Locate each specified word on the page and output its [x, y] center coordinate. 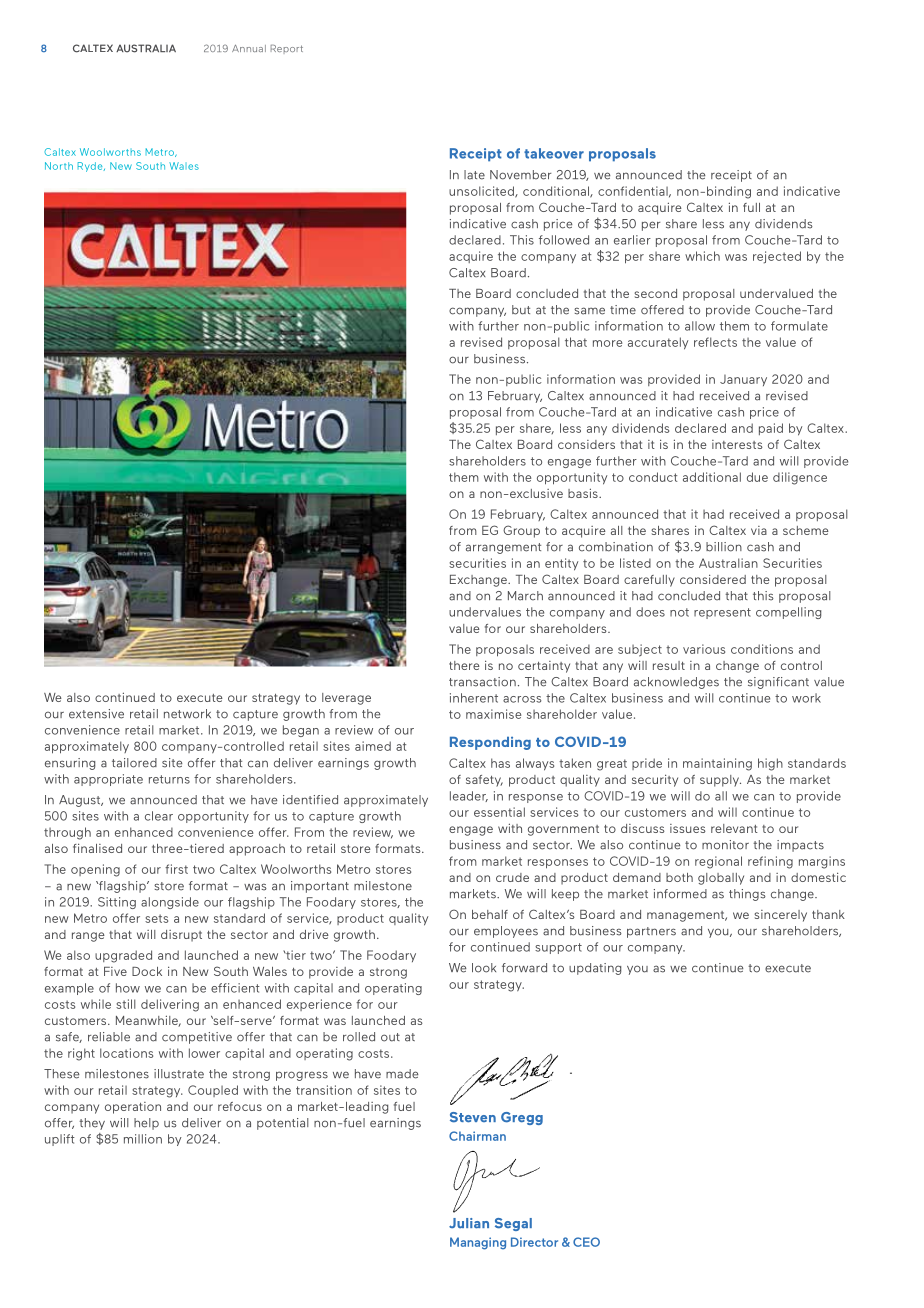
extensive [96, 714]
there [464, 665]
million [143, 1139]
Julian [469, 1223]
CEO [586, 1242]
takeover [554, 153]
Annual [249, 48]
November [520, 175]
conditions [762, 649]
